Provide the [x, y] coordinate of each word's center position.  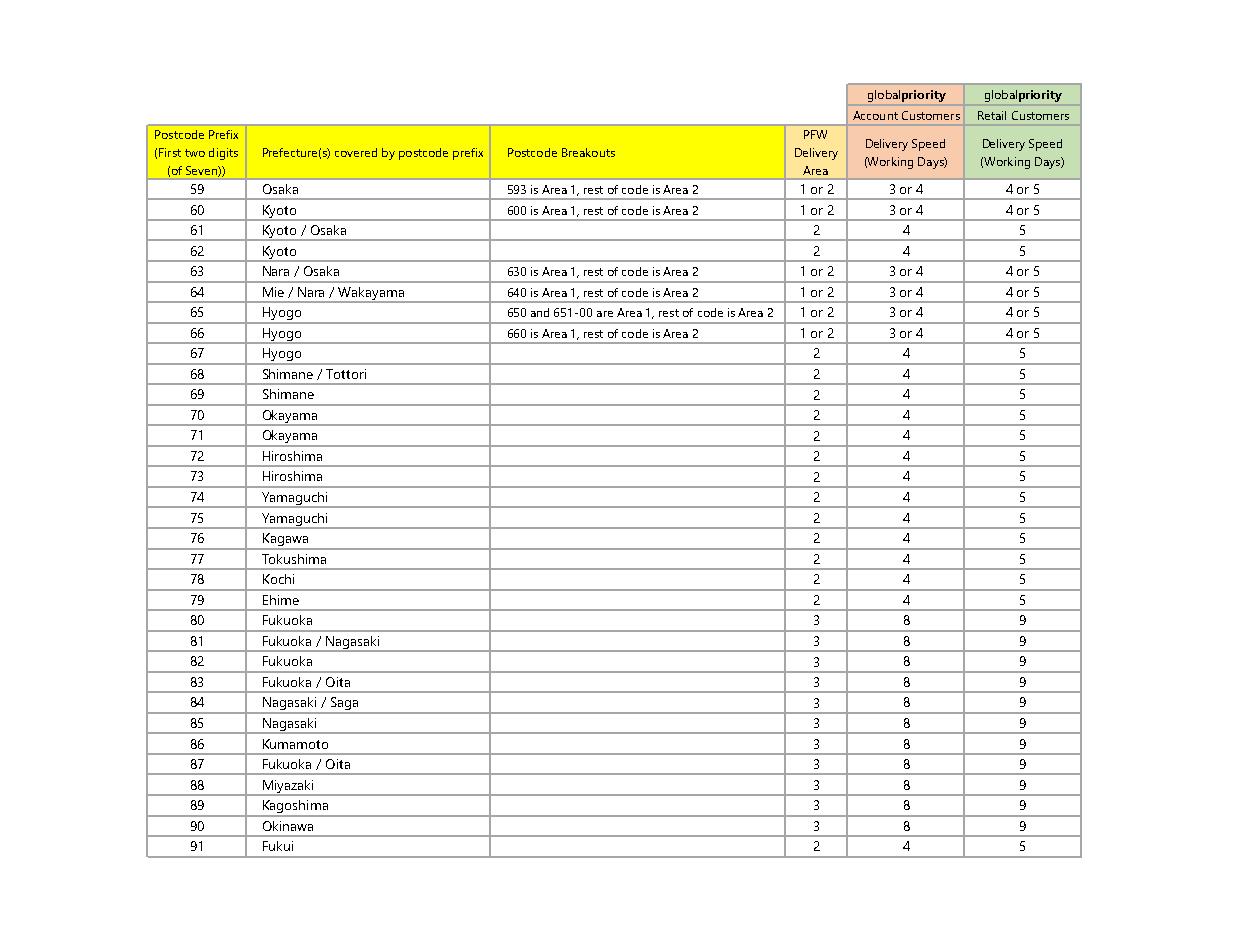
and [540, 312]
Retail [992, 115]
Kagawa [285, 541]
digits [223, 154]
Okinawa [288, 826]
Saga [344, 705]
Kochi [278, 579]
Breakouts [588, 152]
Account [875, 115]
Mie [273, 292]
